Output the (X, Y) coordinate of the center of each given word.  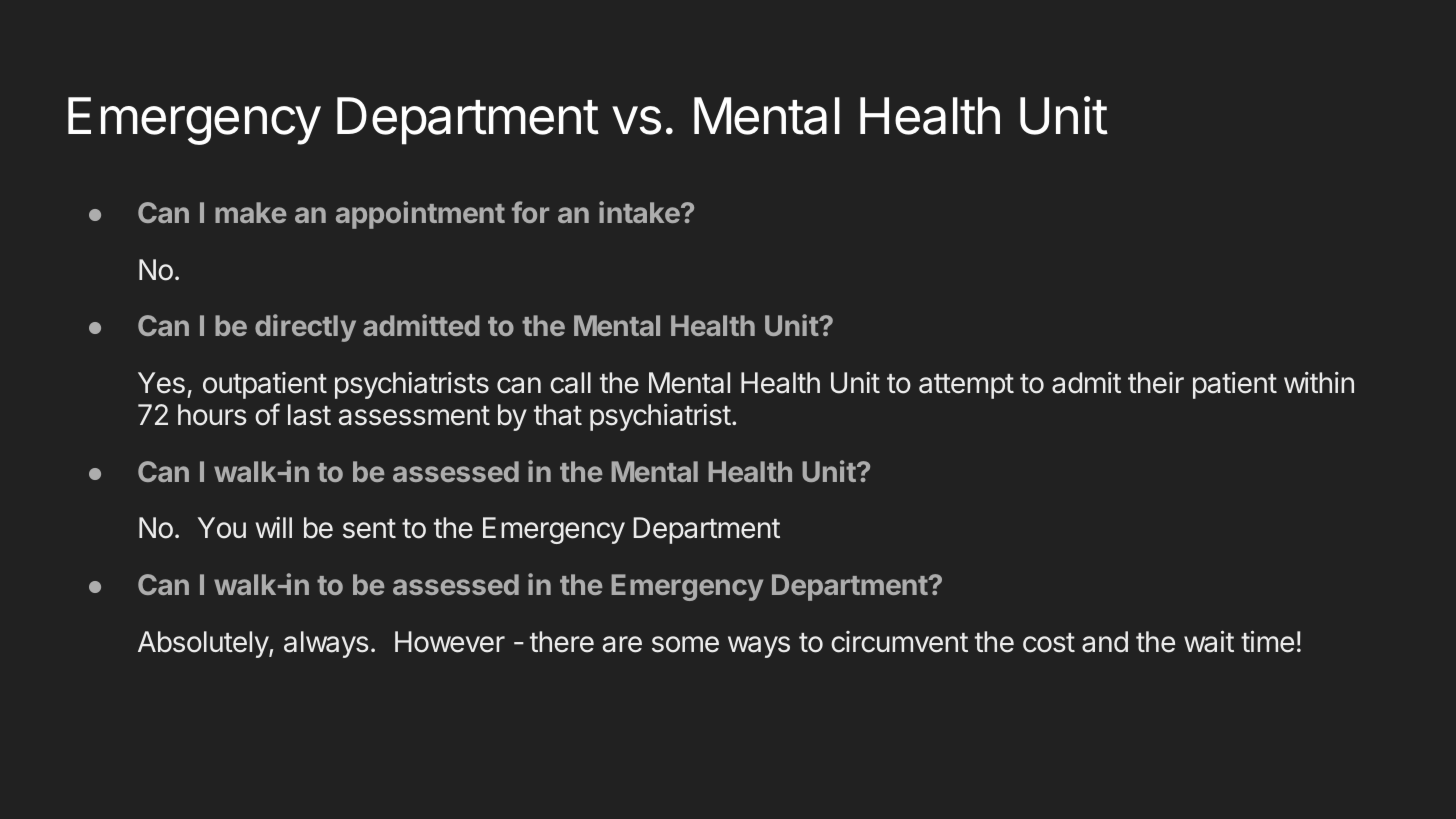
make (251, 212)
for (530, 212)
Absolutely (204, 644)
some (685, 644)
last (309, 415)
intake (639, 212)
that (558, 415)
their (1156, 383)
